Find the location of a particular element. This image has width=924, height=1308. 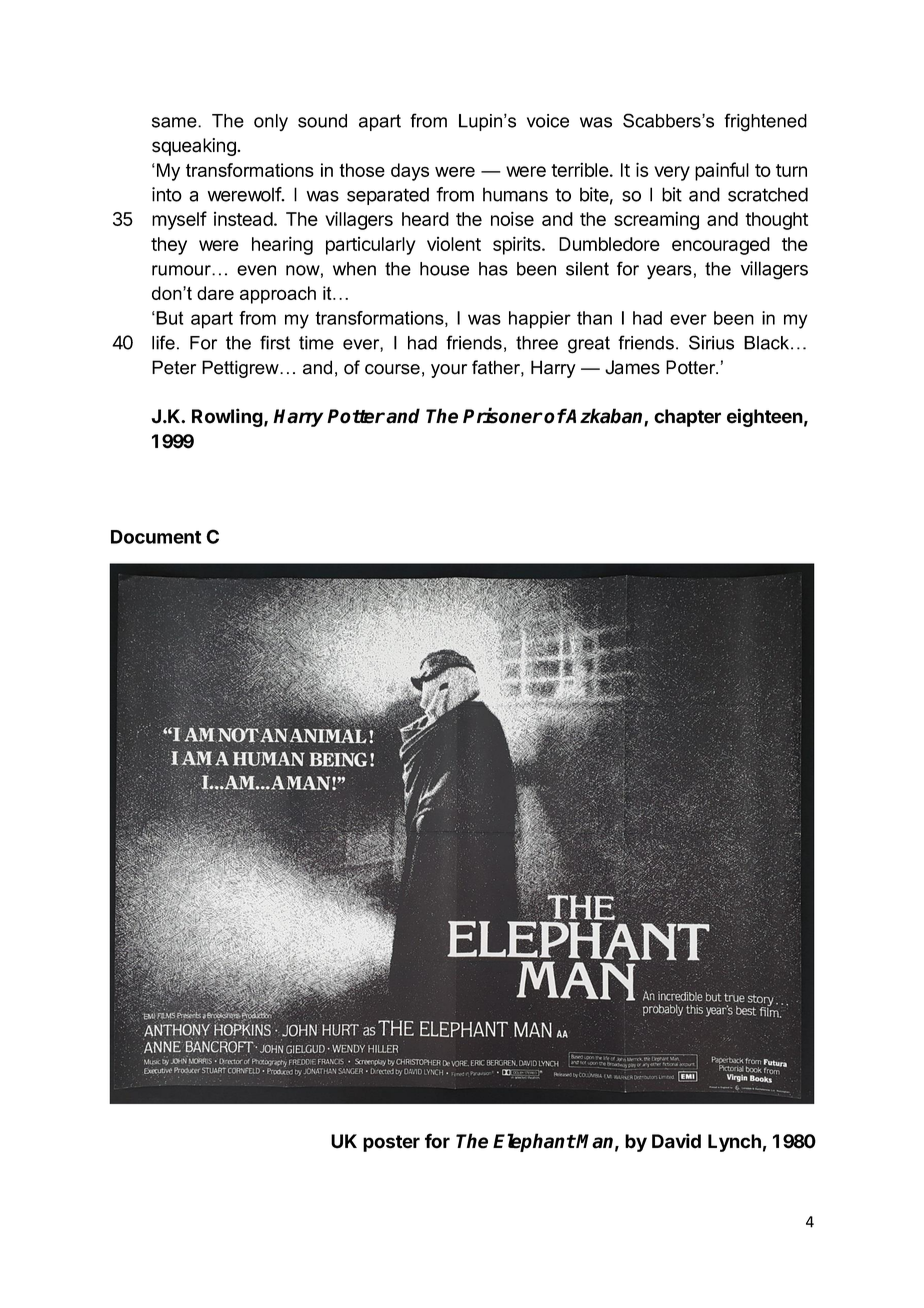

humans is located at coordinates (515, 194).
